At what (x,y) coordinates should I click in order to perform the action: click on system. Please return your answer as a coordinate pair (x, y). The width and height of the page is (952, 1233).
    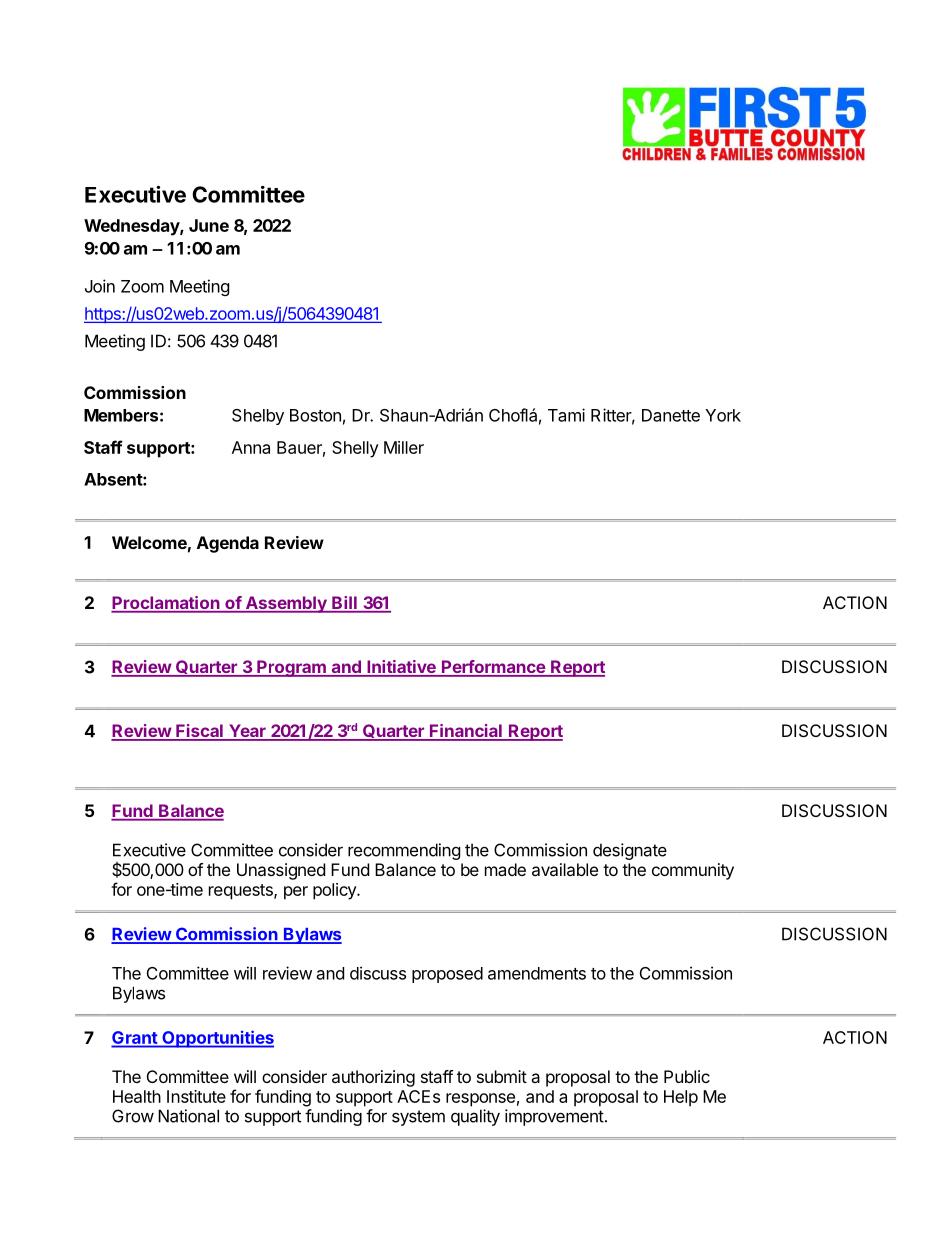
    Looking at the image, I should click on (418, 1118).
